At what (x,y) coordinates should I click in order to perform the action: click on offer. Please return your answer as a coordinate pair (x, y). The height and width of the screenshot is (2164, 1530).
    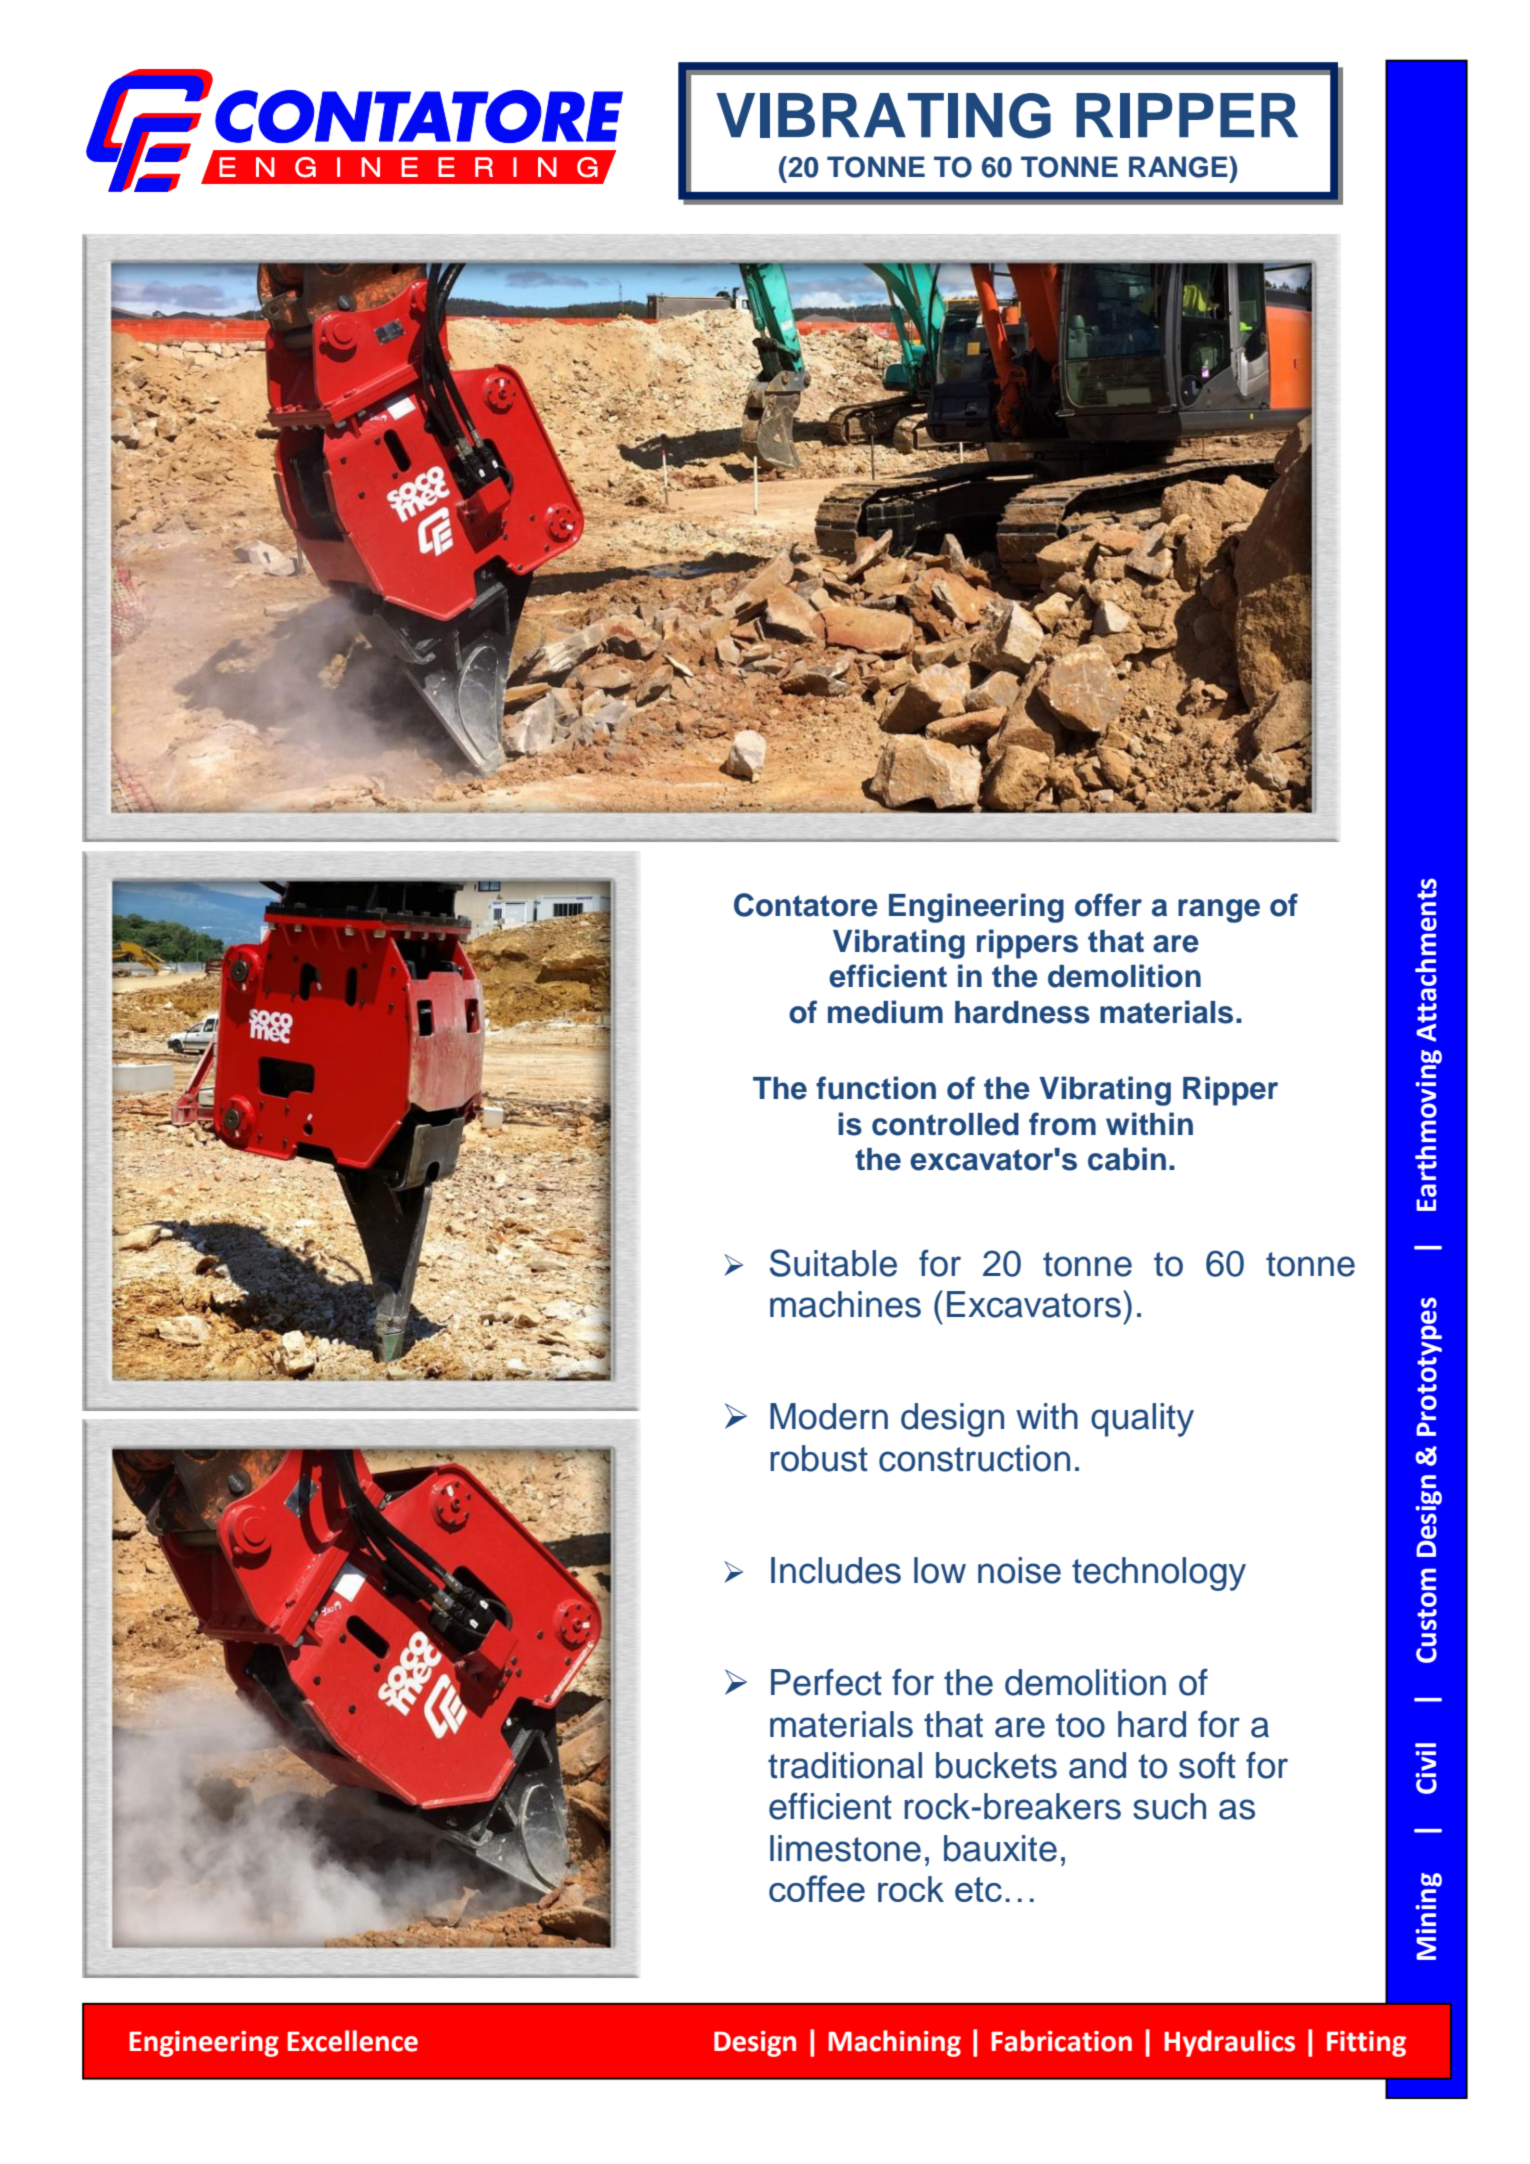
    Looking at the image, I should click on (1108, 905).
